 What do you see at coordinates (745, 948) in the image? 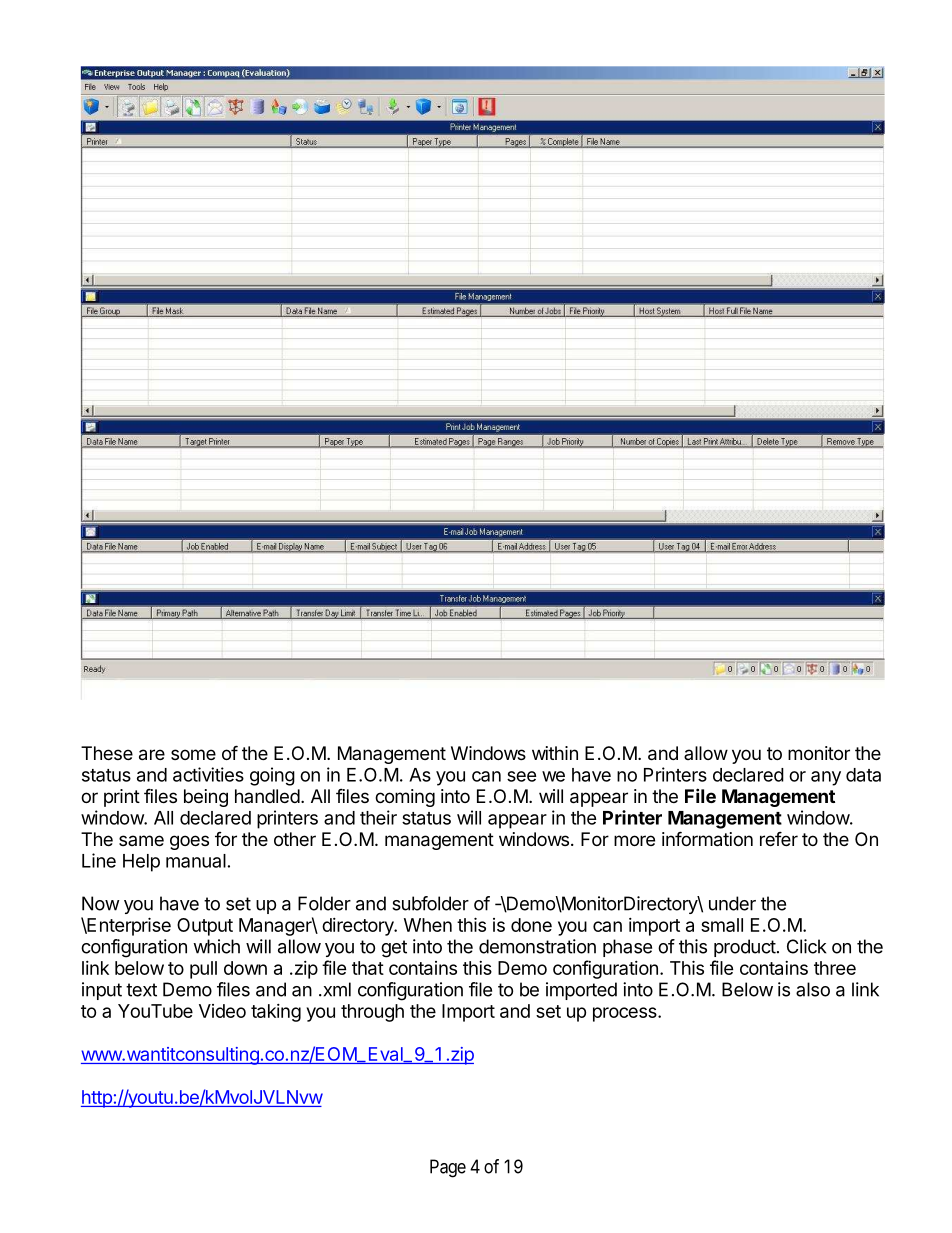
I see `product` at bounding box center [745, 948].
